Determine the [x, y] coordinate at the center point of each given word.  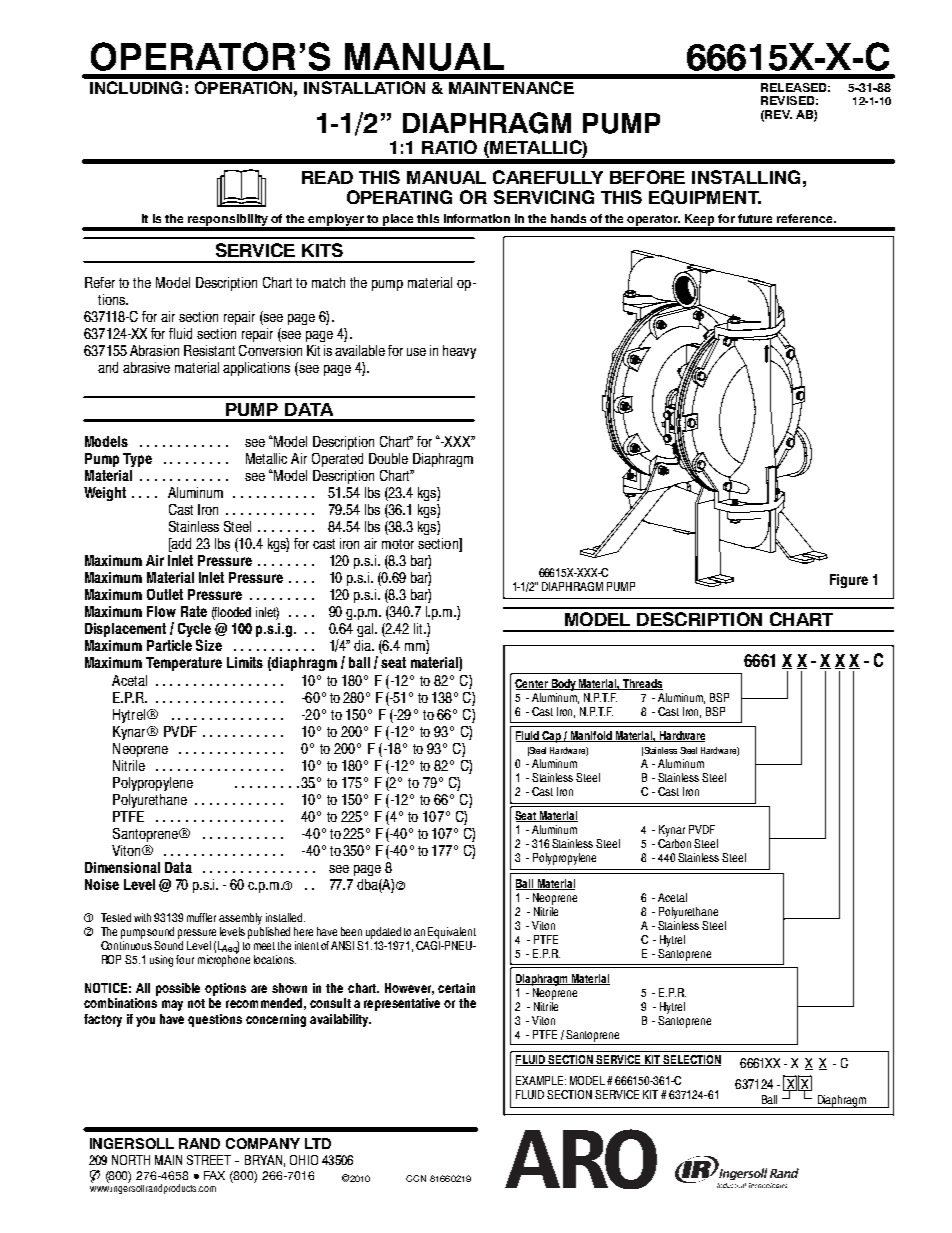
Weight [105, 494]
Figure [849, 581]
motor [398, 544]
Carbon [674, 843]
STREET [209, 1160]
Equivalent [452, 933]
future [755, 218]
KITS [322, 250]
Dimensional [122, 867]
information [477, 218]
